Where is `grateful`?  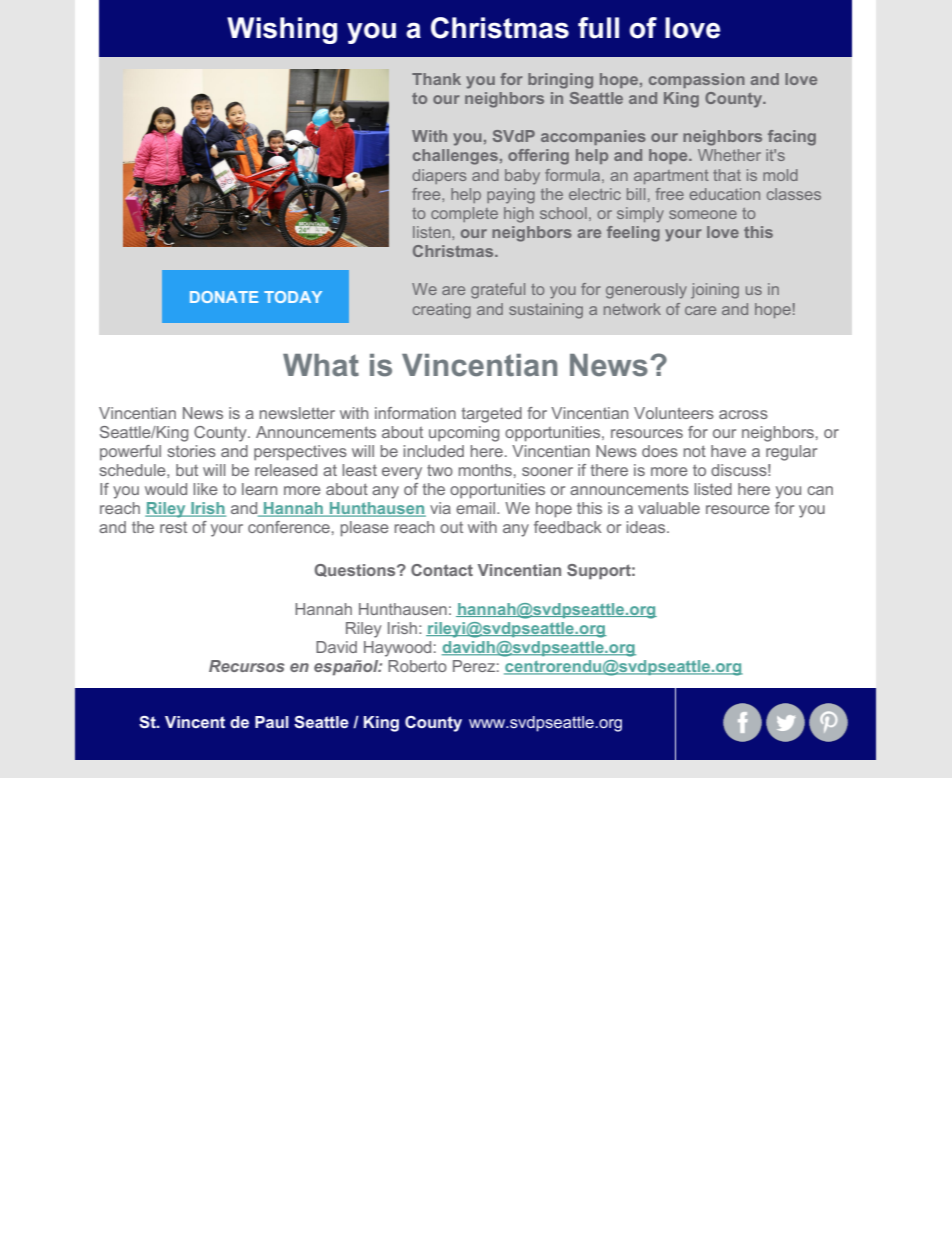 grateful is located at coordinates (498, 291).
